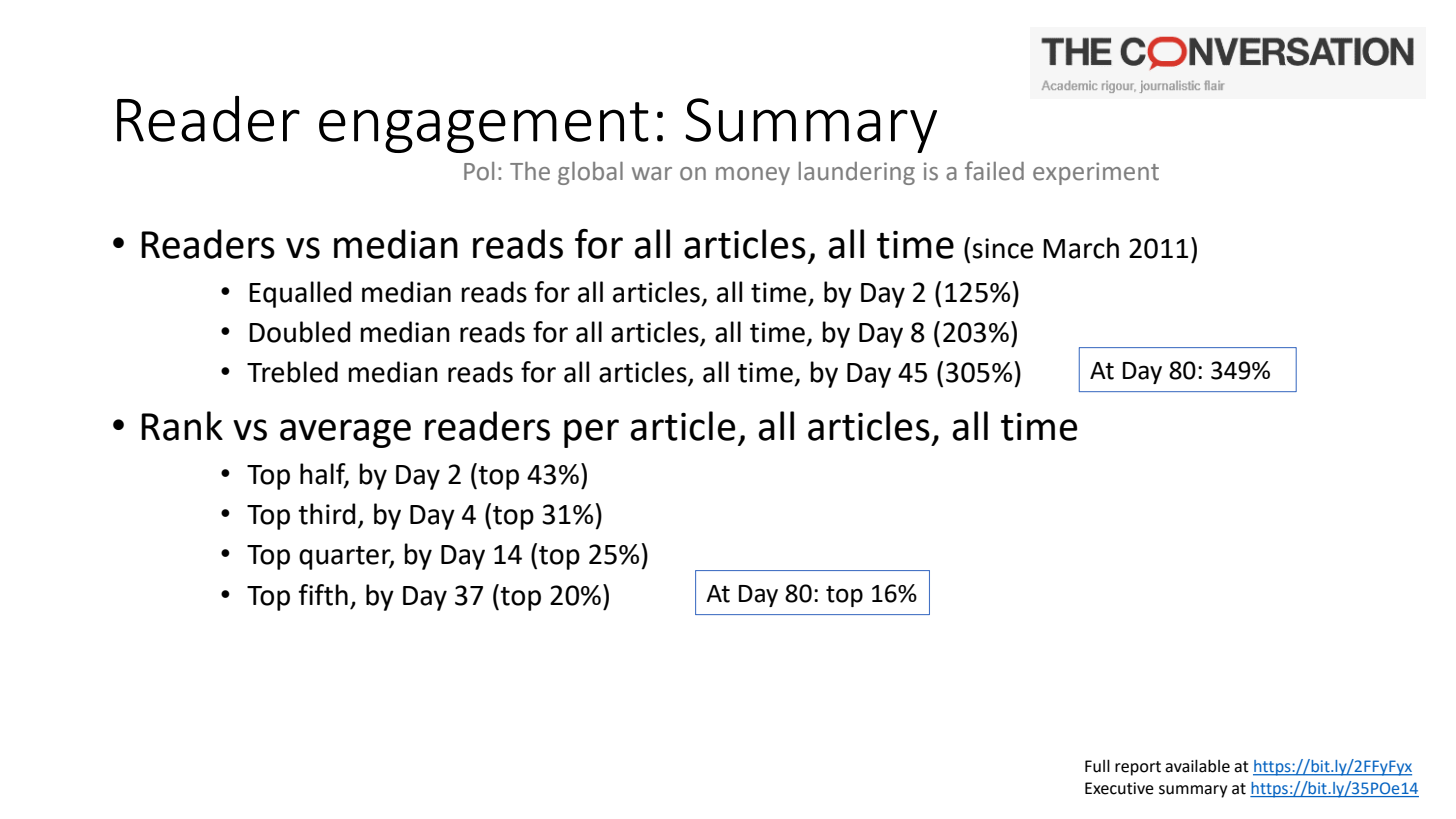  What do you see at coordinates (182, 426) in the page?
I see `Rank` at bounding box center [182, 426].
